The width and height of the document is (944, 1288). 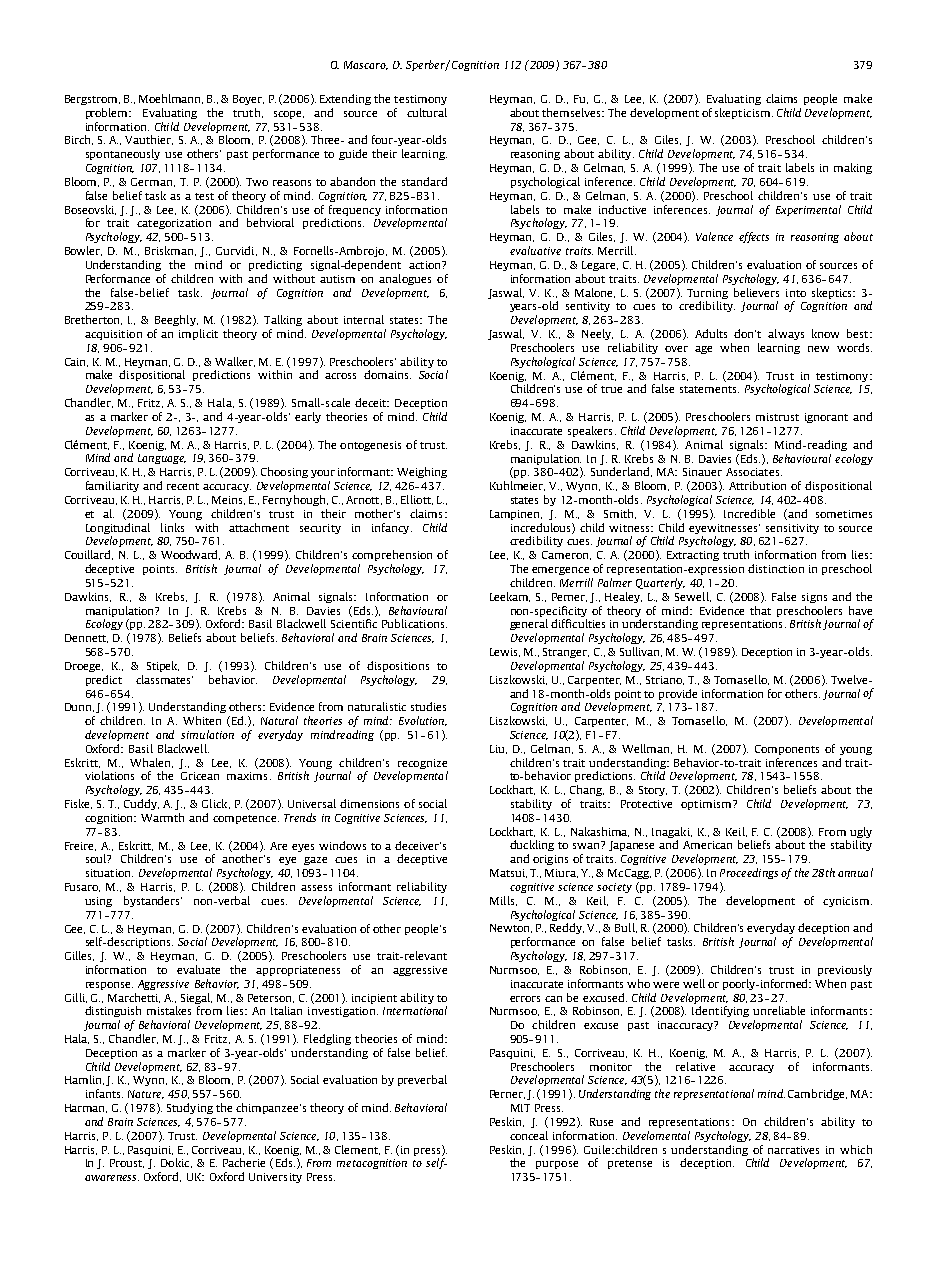 I want to click on classmates, so click(x=164, y=679).
